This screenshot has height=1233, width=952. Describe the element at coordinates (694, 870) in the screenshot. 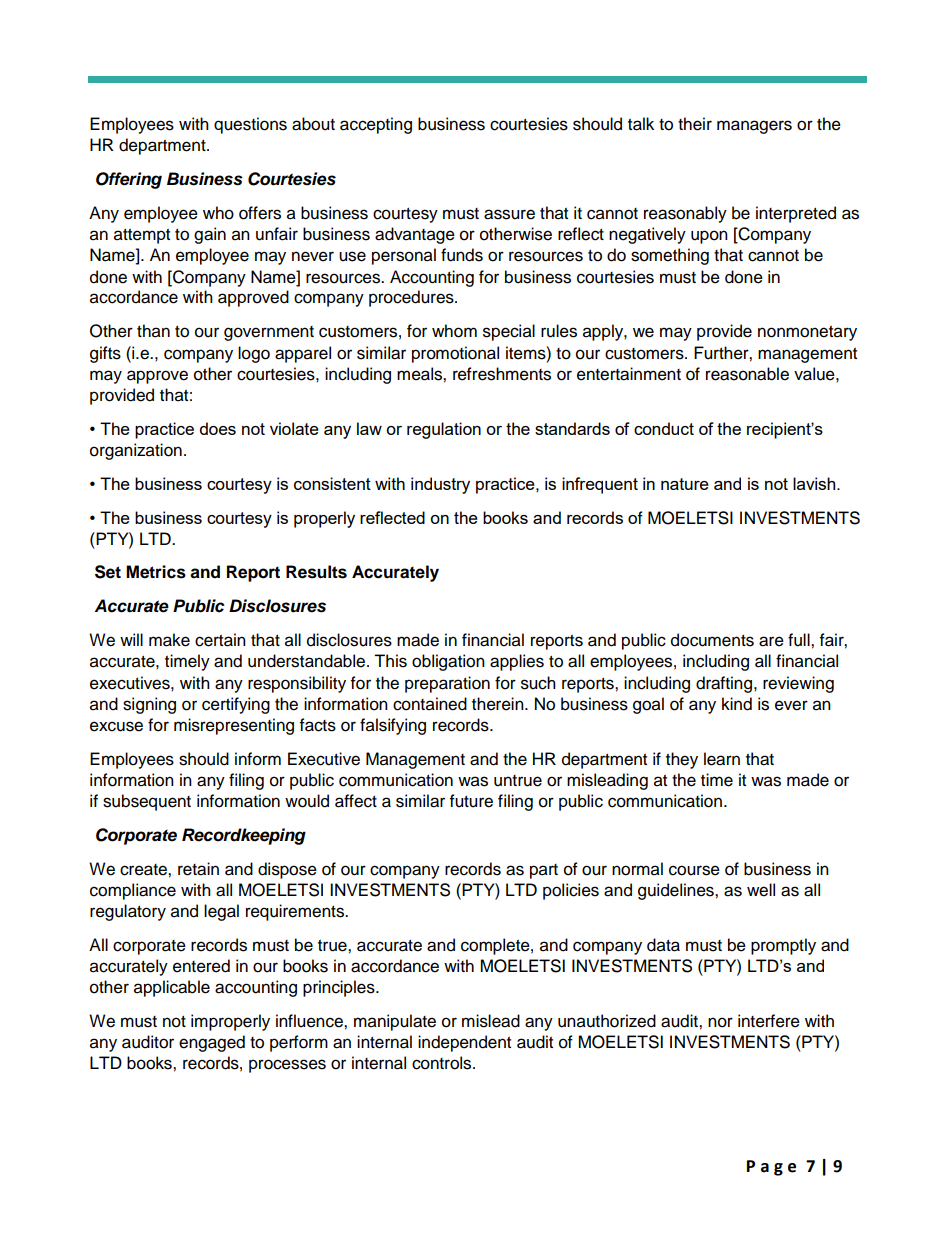

I see `course` at that location.
